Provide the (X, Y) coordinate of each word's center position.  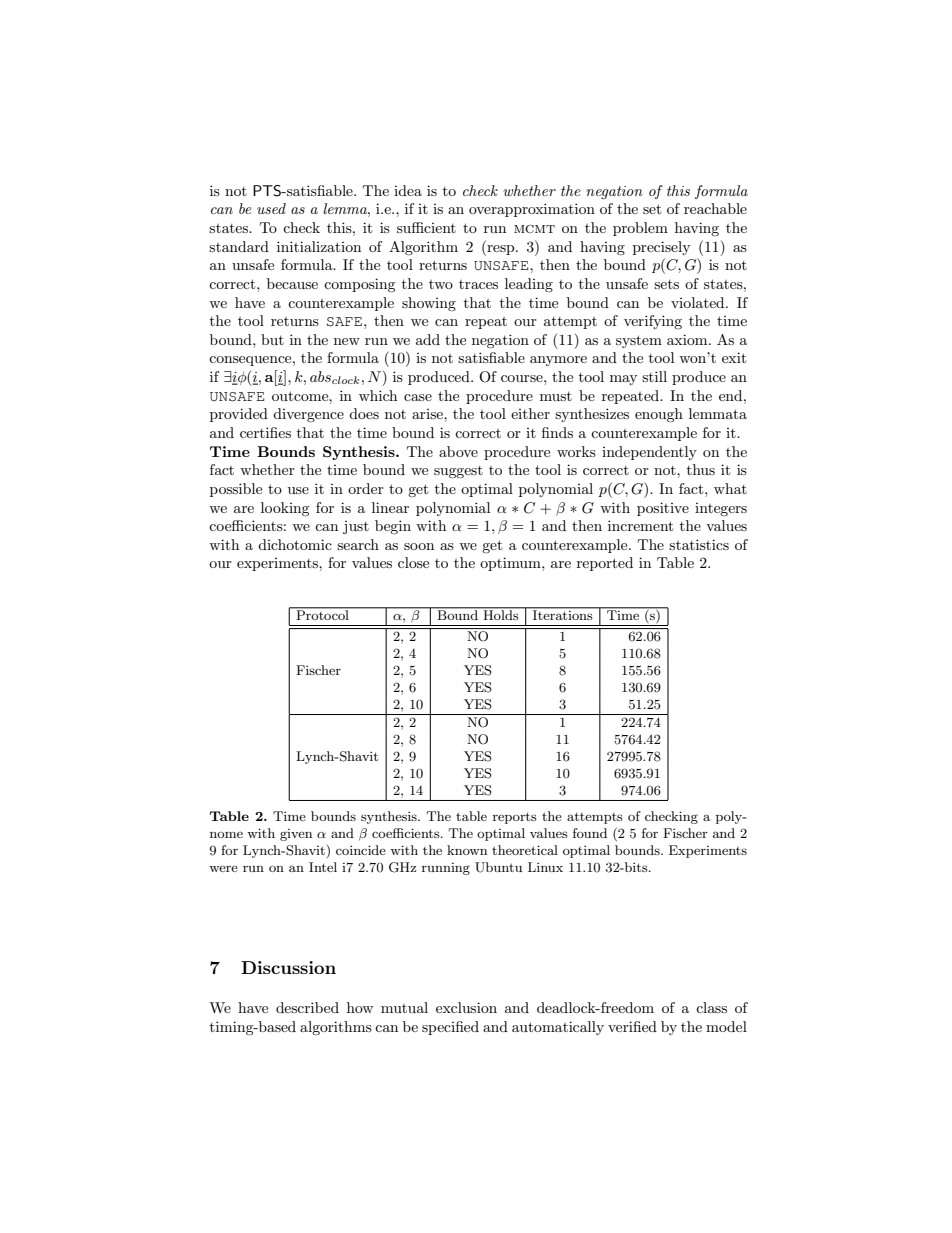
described (307, 1007)
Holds (501, 614)
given (296, 835)
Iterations (563, 614)
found (590, 833)
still (654, 376)
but (272, 339)
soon (419, 546)
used (271, 208)
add (428, 339)
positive (663, 509)
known (467, 850)
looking (285, 509)
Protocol (322, 614)
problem (640, 229)
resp (501, 250)
